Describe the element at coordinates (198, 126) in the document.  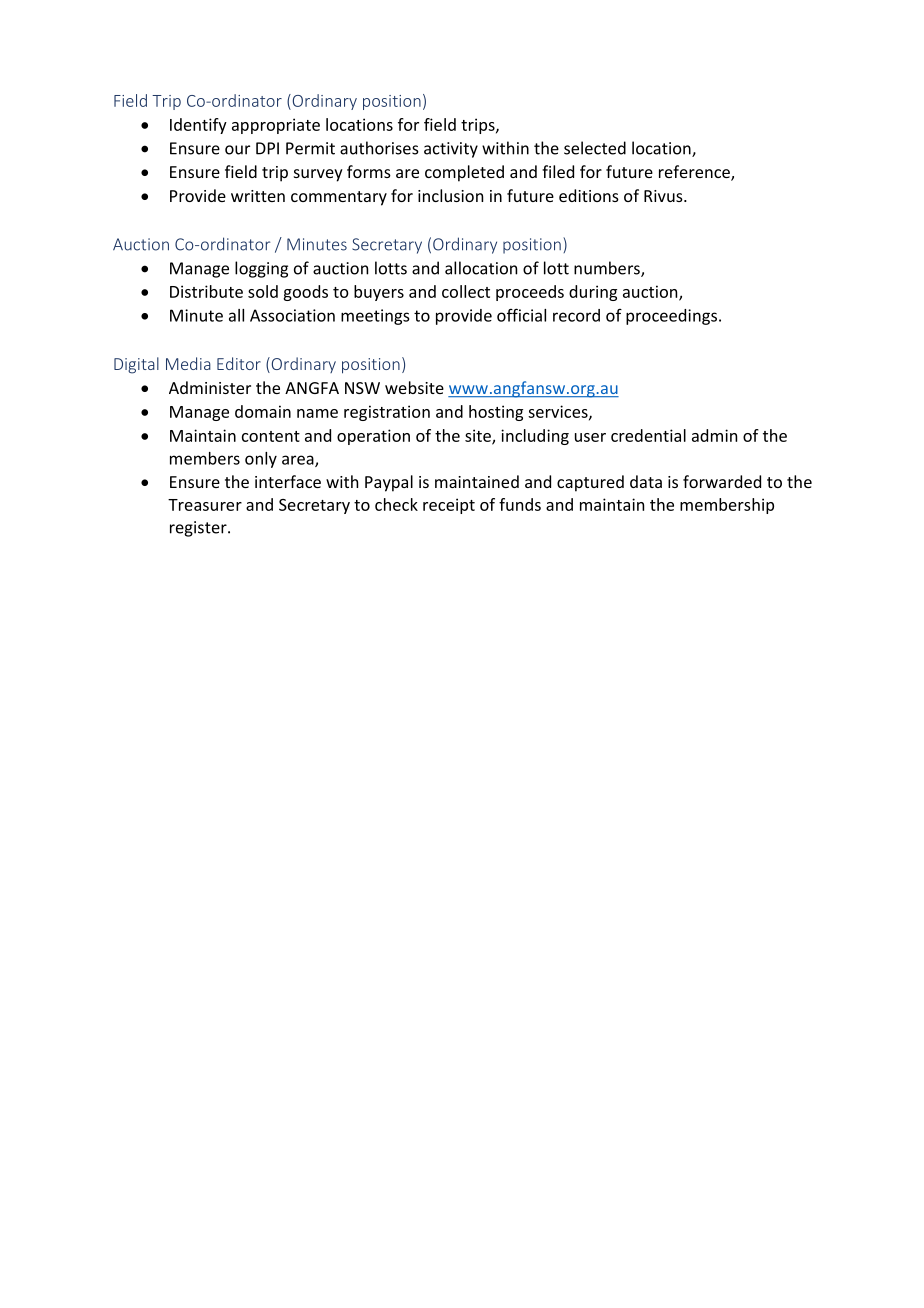
I see `Identify` at that location.
